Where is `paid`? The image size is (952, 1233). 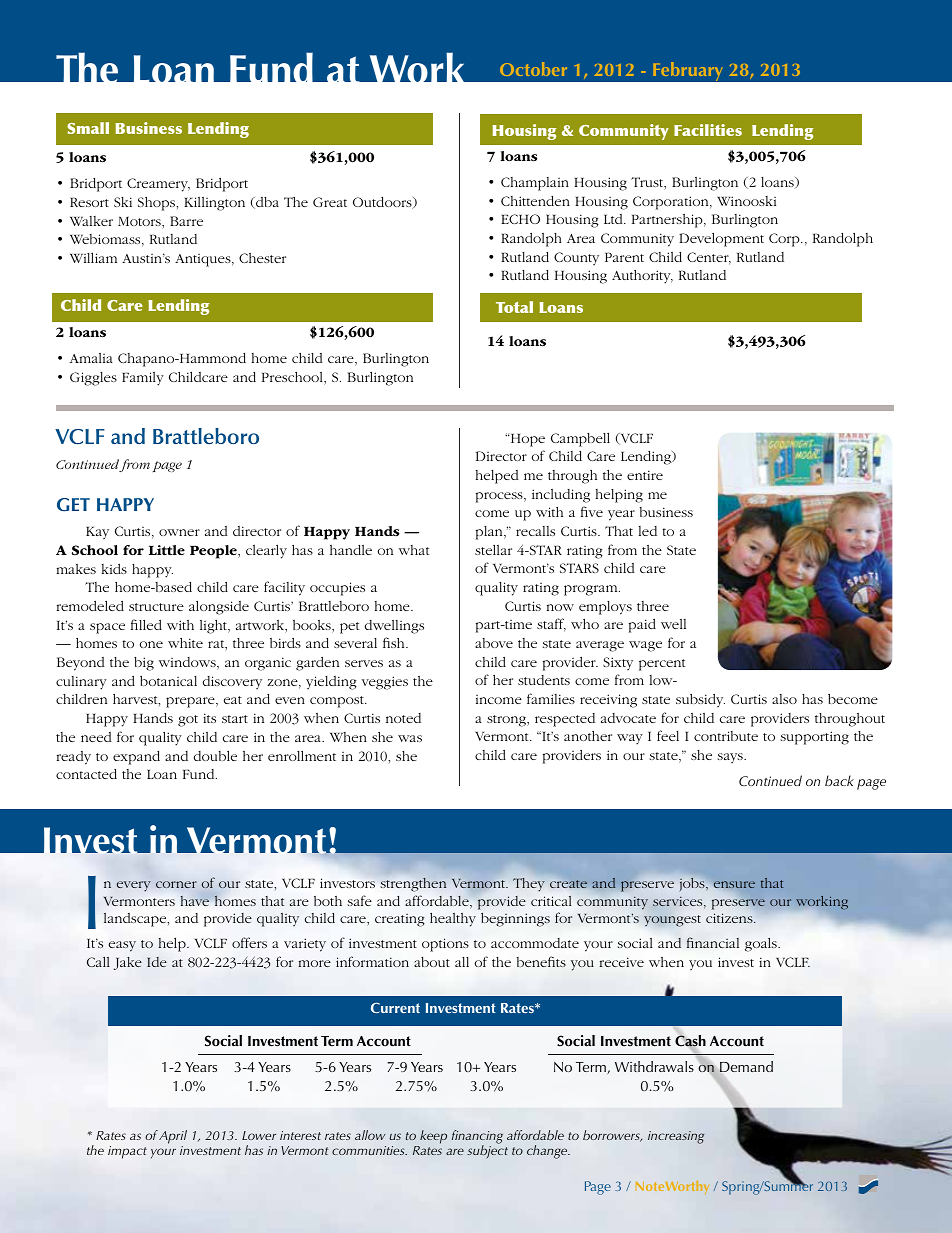
paid is located at coordinates (642, 626).
